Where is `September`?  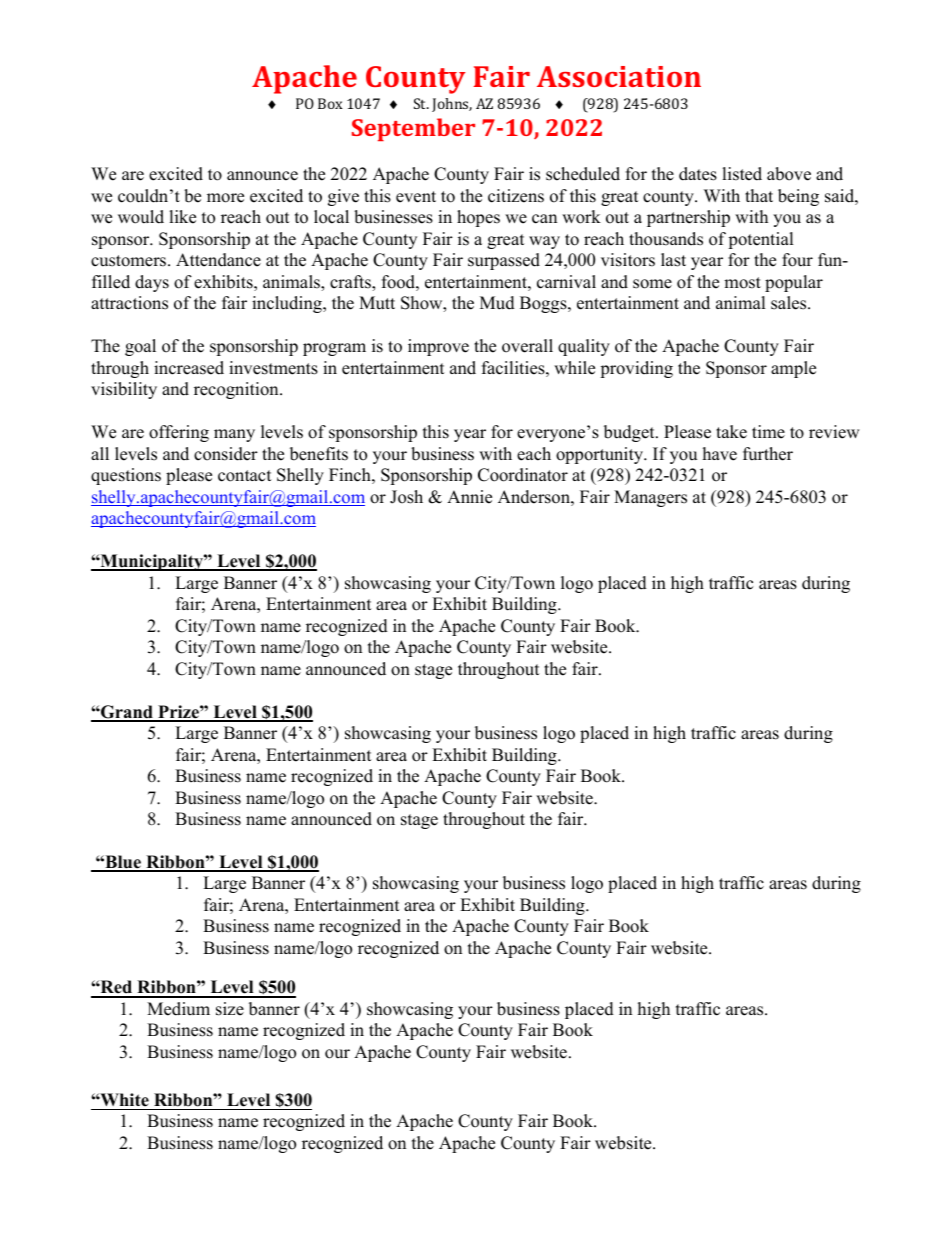 September is located at coordinates (413, 129).
